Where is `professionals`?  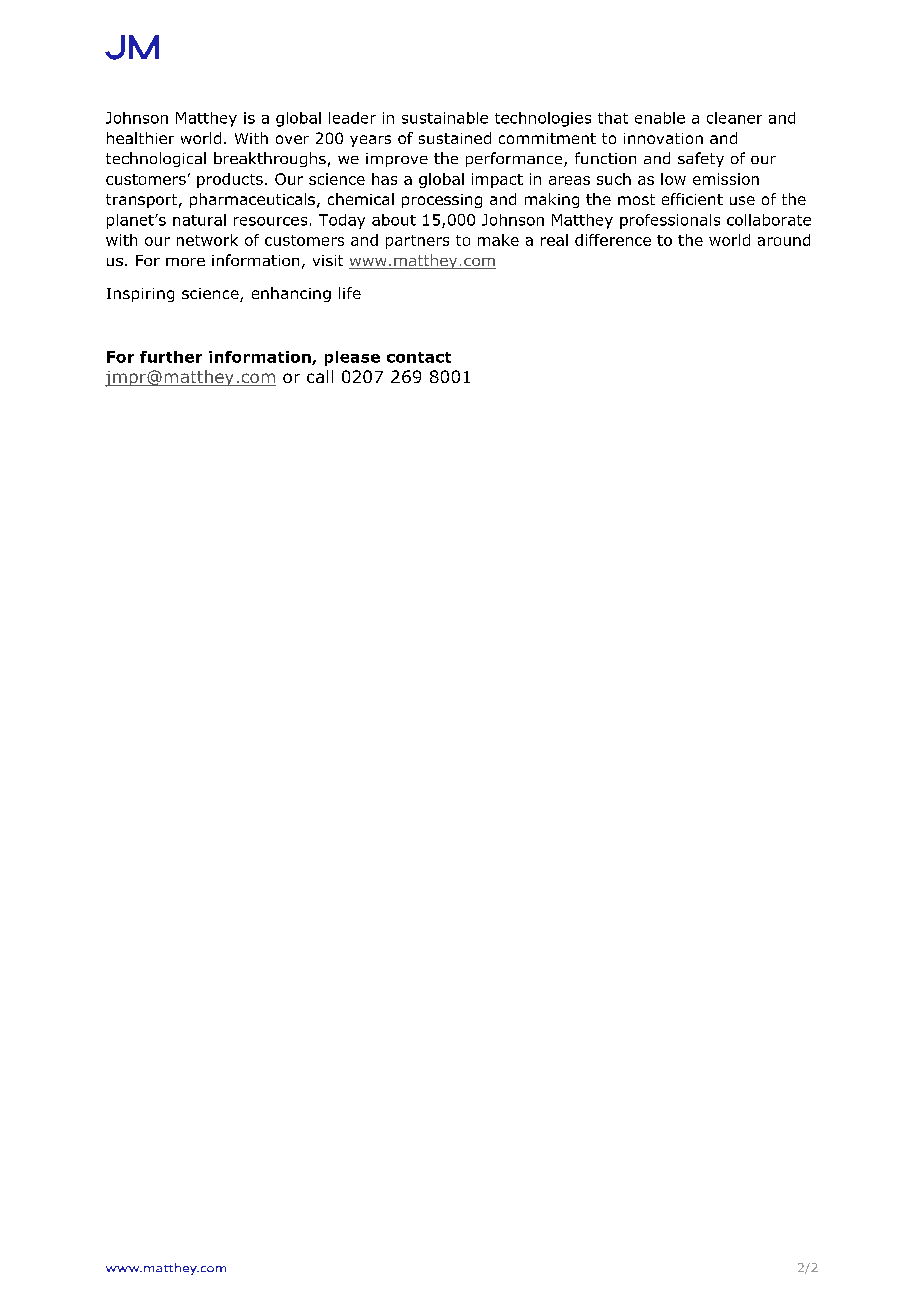 professionals is located at coordinates (670, 221).
